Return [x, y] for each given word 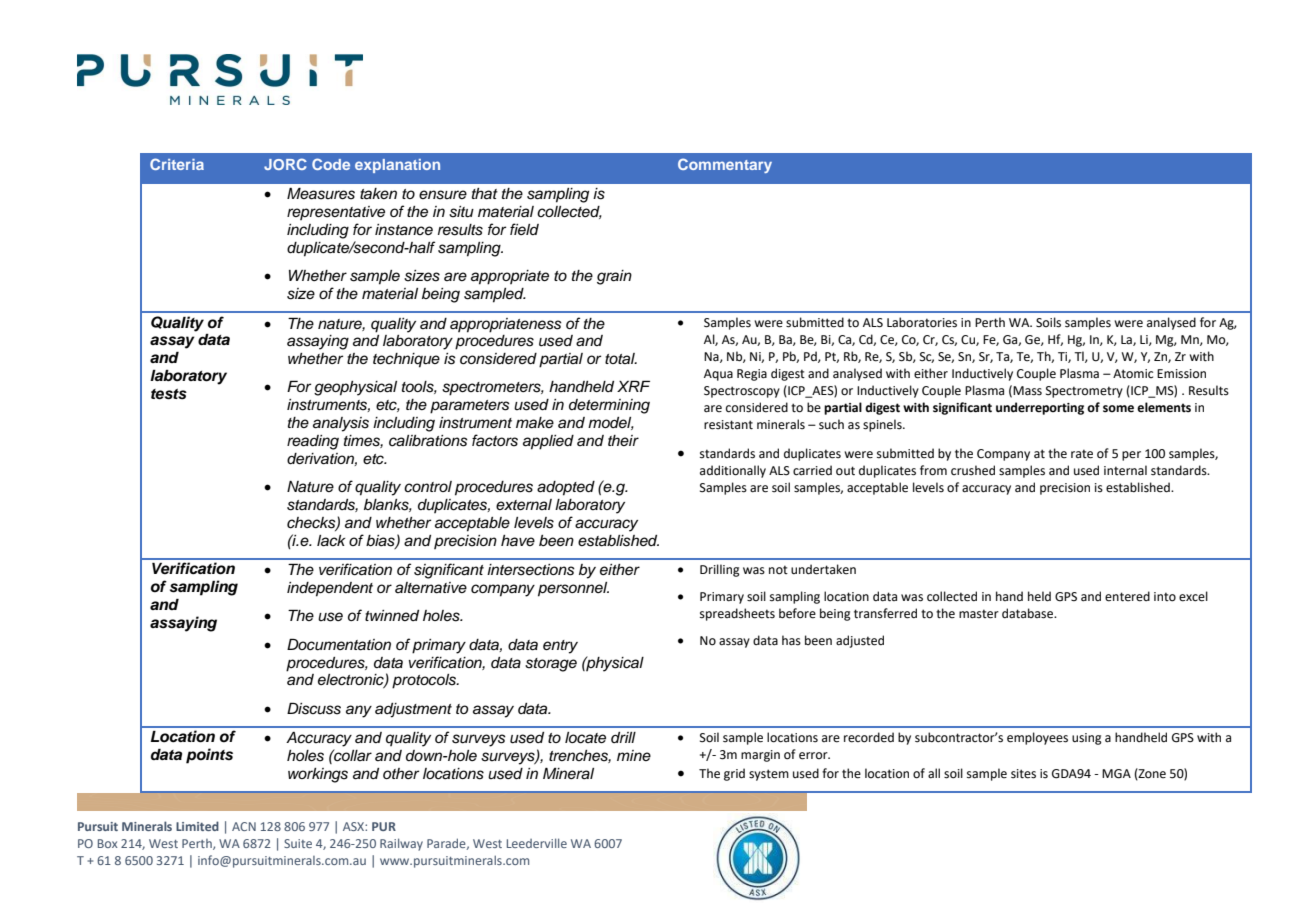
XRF [633, 386]
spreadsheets [737, 614]
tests [169, 394]
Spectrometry [1084, 392]
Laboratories [922, 322]
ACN [244, 826]
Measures [321, 193]
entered [1127, 596]
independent [330, 589]
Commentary [725, 165]
